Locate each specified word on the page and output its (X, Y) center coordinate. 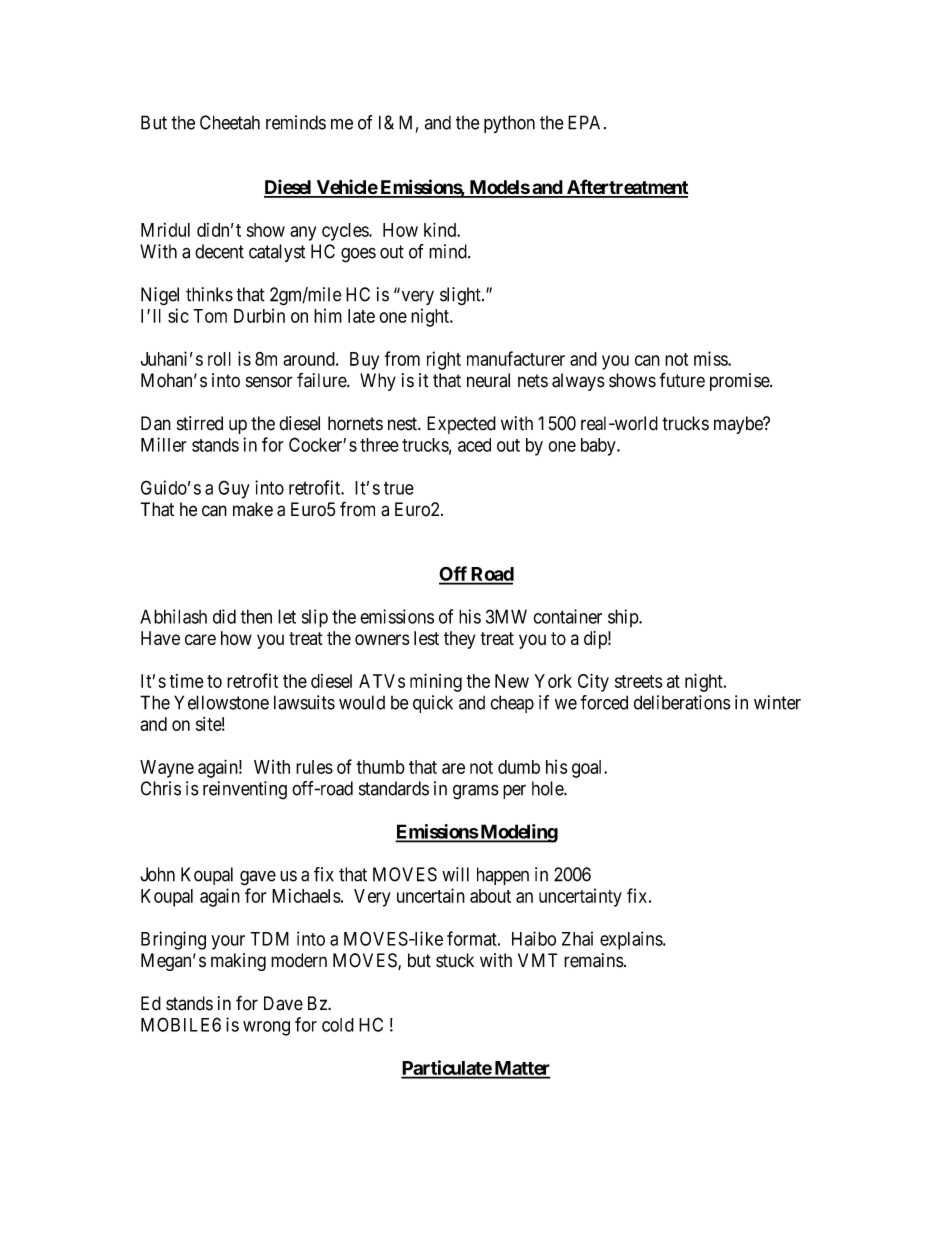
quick (433, 704)
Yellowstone (221, 702)
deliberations (682, 702)
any (303, 233)
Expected (461, 425)
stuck (455, 960)
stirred (200, 423)
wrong (266, 1028)
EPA (586, 122)
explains (632, 940)
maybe (739, 425)
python (509, 124)
